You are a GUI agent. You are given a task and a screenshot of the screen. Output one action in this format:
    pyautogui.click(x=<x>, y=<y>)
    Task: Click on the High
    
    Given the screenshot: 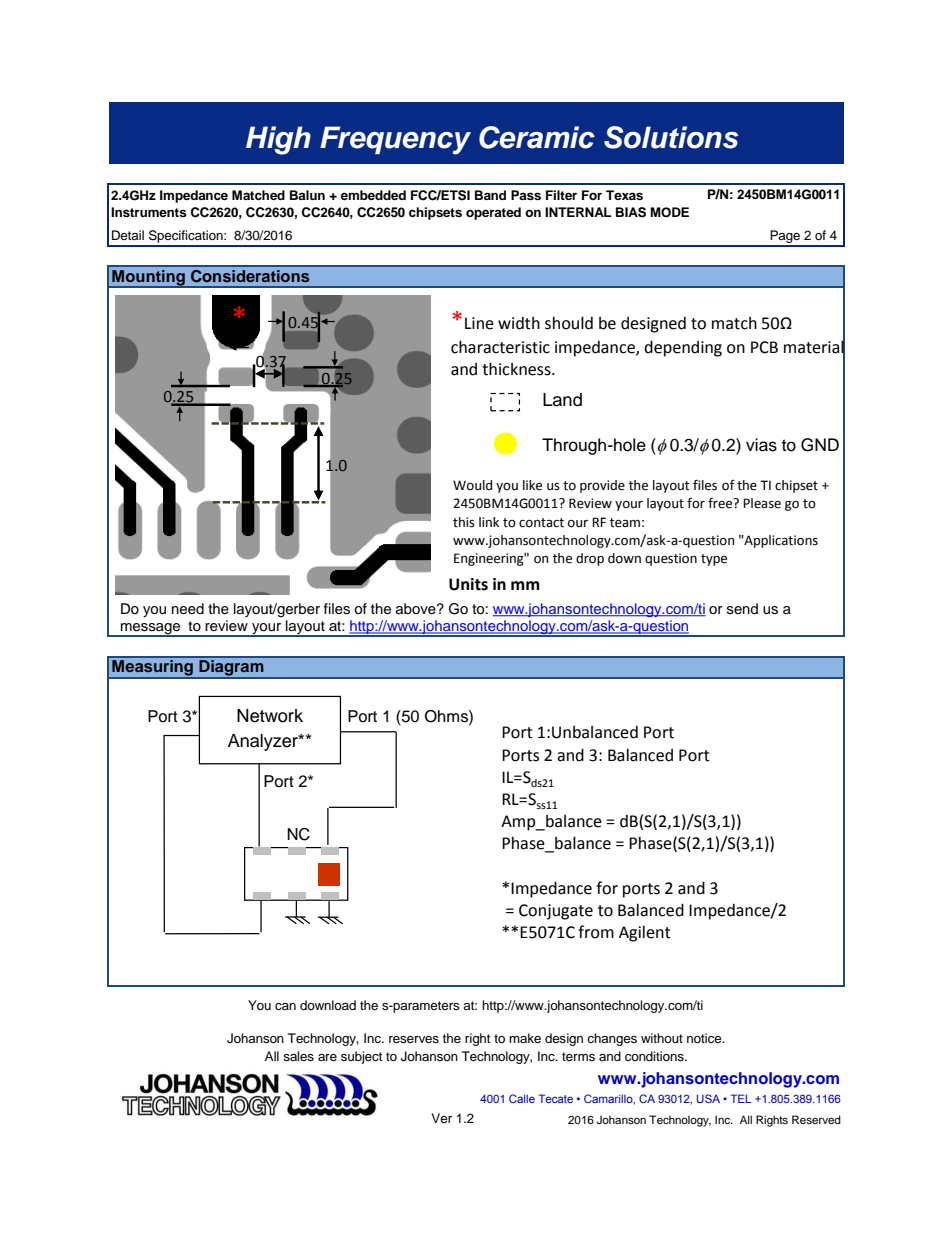 What is the action you would take?
    pyautogui.click(x=278, y=140)
